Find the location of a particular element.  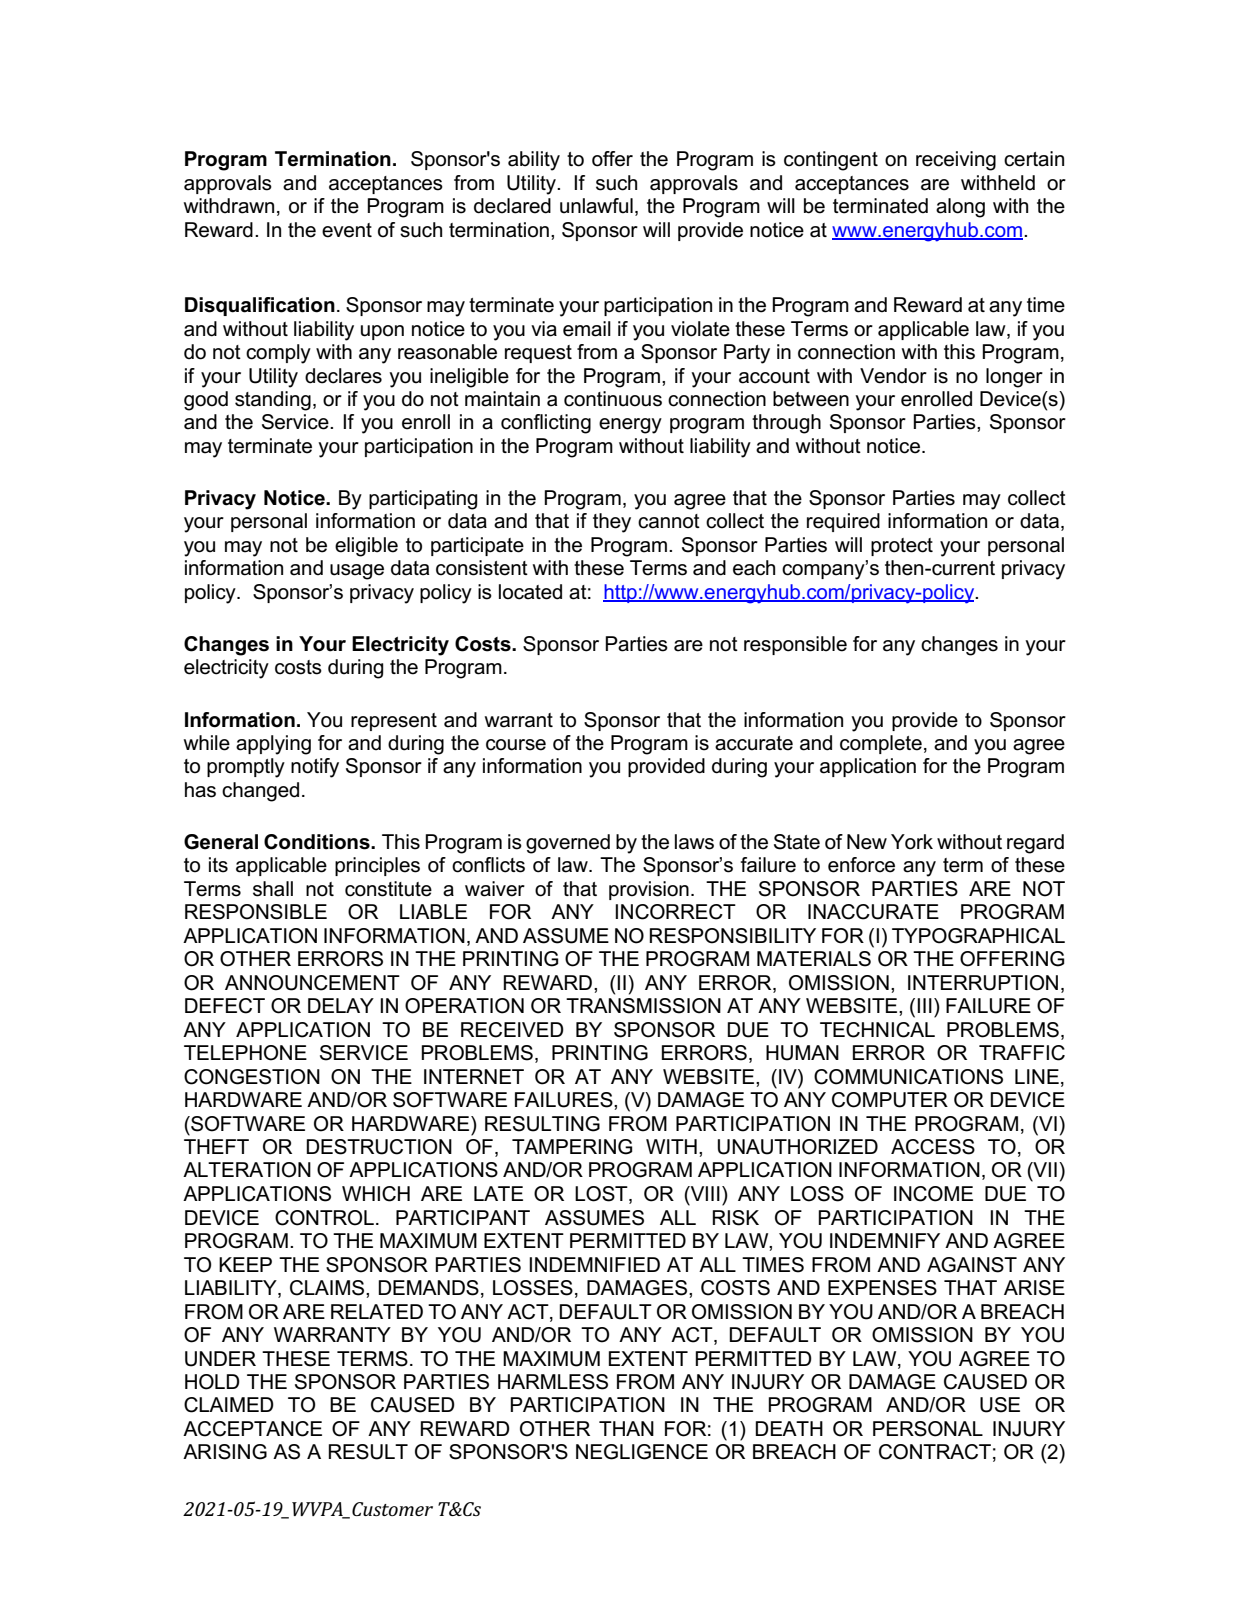

York is located at coordinates (912, 842).
